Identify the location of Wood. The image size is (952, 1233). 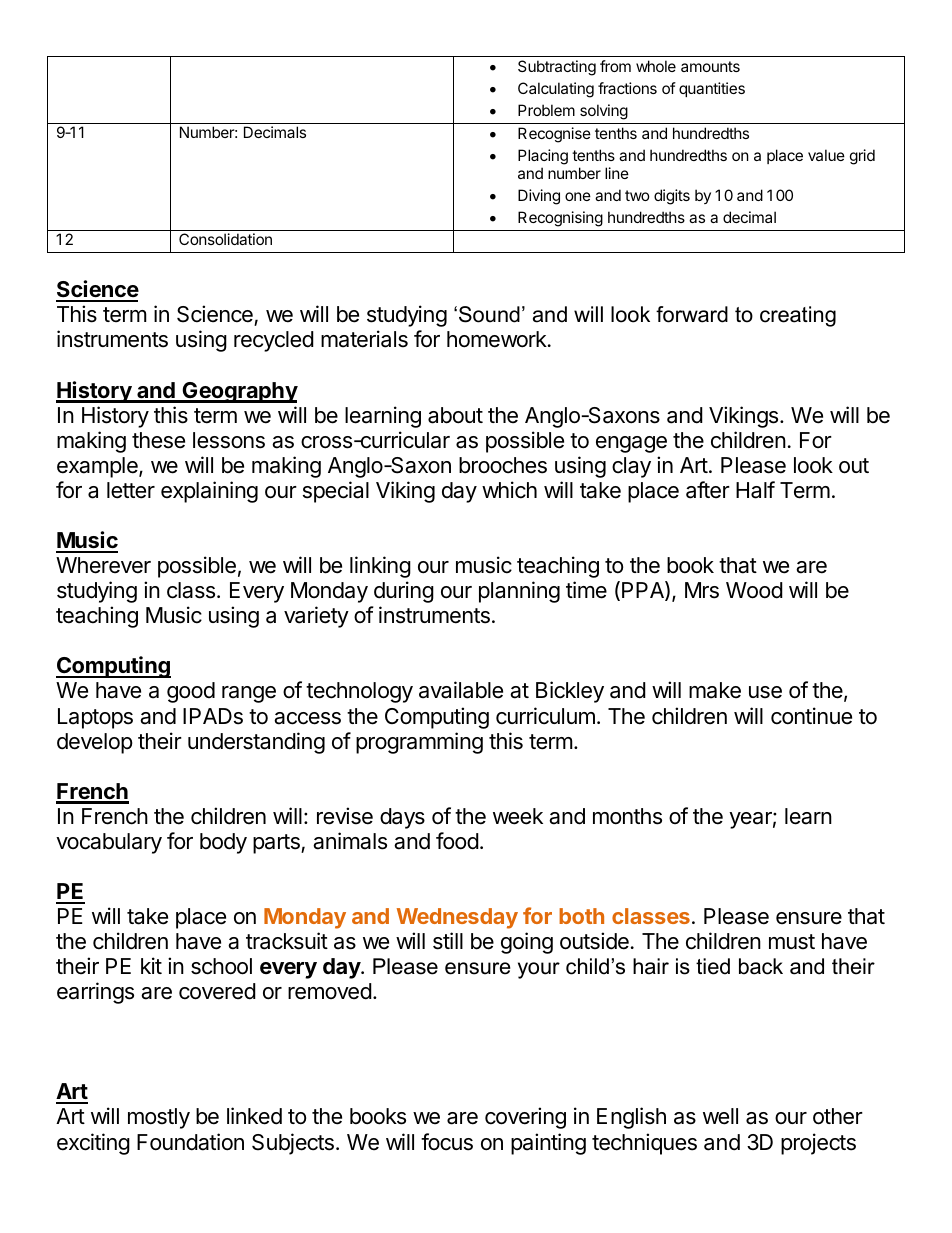
(754, 590).
